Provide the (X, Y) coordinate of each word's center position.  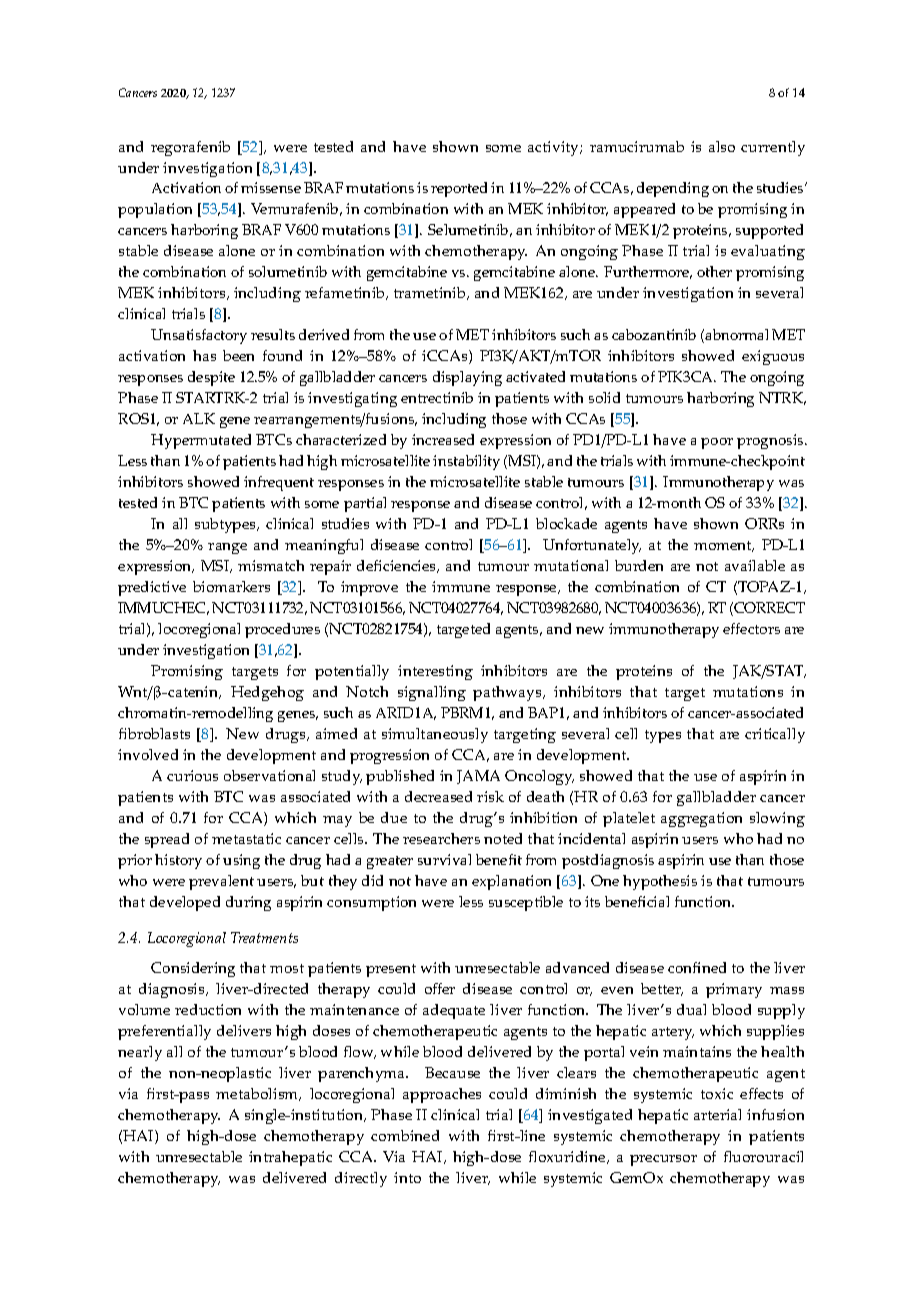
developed (185, 903)
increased (443, 439)
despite (211, 378)
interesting (435, 672)
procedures (282, 630)
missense (271, 187)
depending (673, 189)
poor (717, 443)
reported (459, 189)
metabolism (258, 1094)
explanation (511, 882)
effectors (751, 628)
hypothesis (660, 882)
